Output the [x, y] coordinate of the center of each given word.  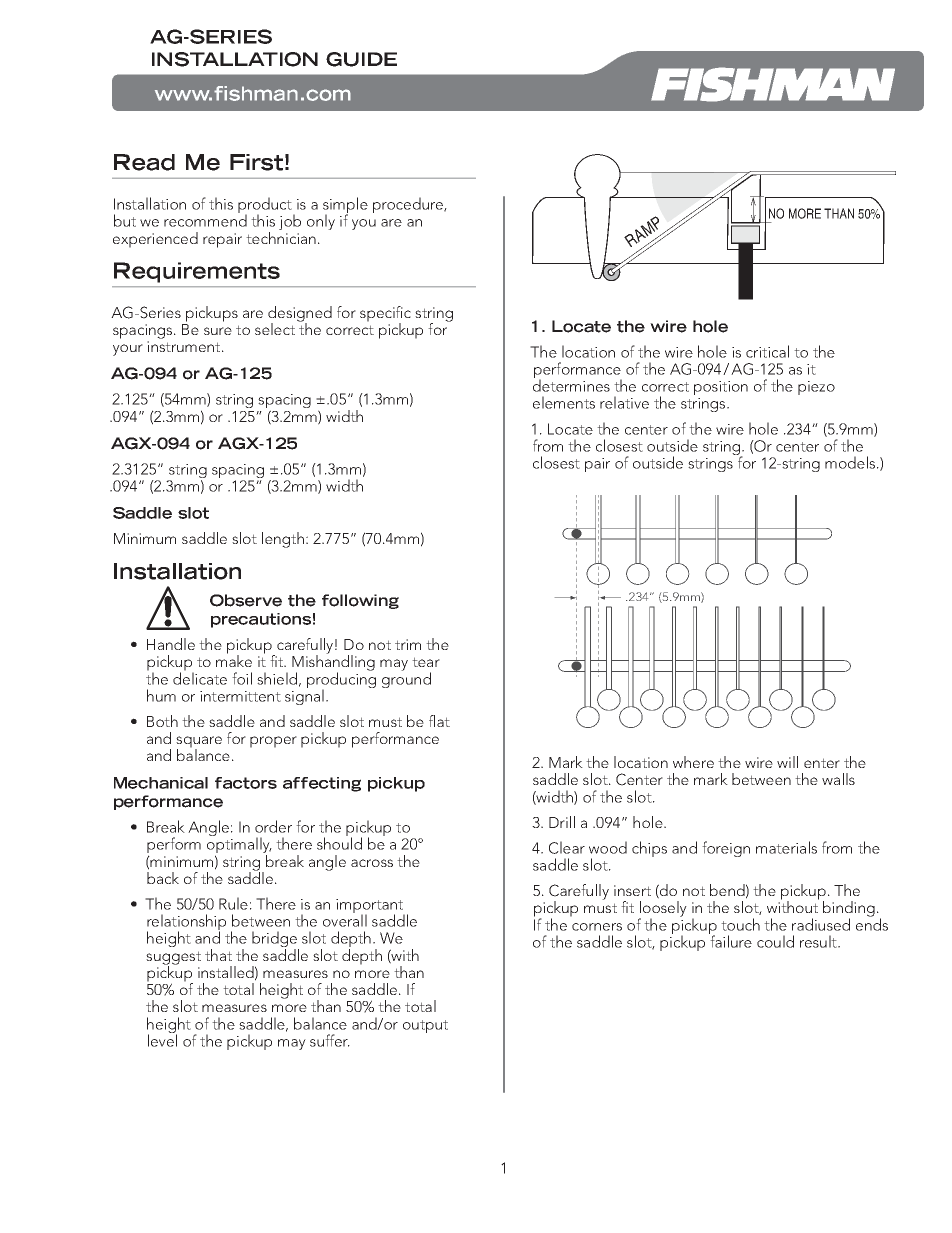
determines [571, 384]
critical [767, 351]
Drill [562, 822]
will [787, 762]
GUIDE [361, 59]
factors [246, 783]
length [283, 540]
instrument [185, 346]
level [162, 1039]
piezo [816, 388]
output [425, 1026]
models [850, 462]
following [360, 601]
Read [144, 162]
